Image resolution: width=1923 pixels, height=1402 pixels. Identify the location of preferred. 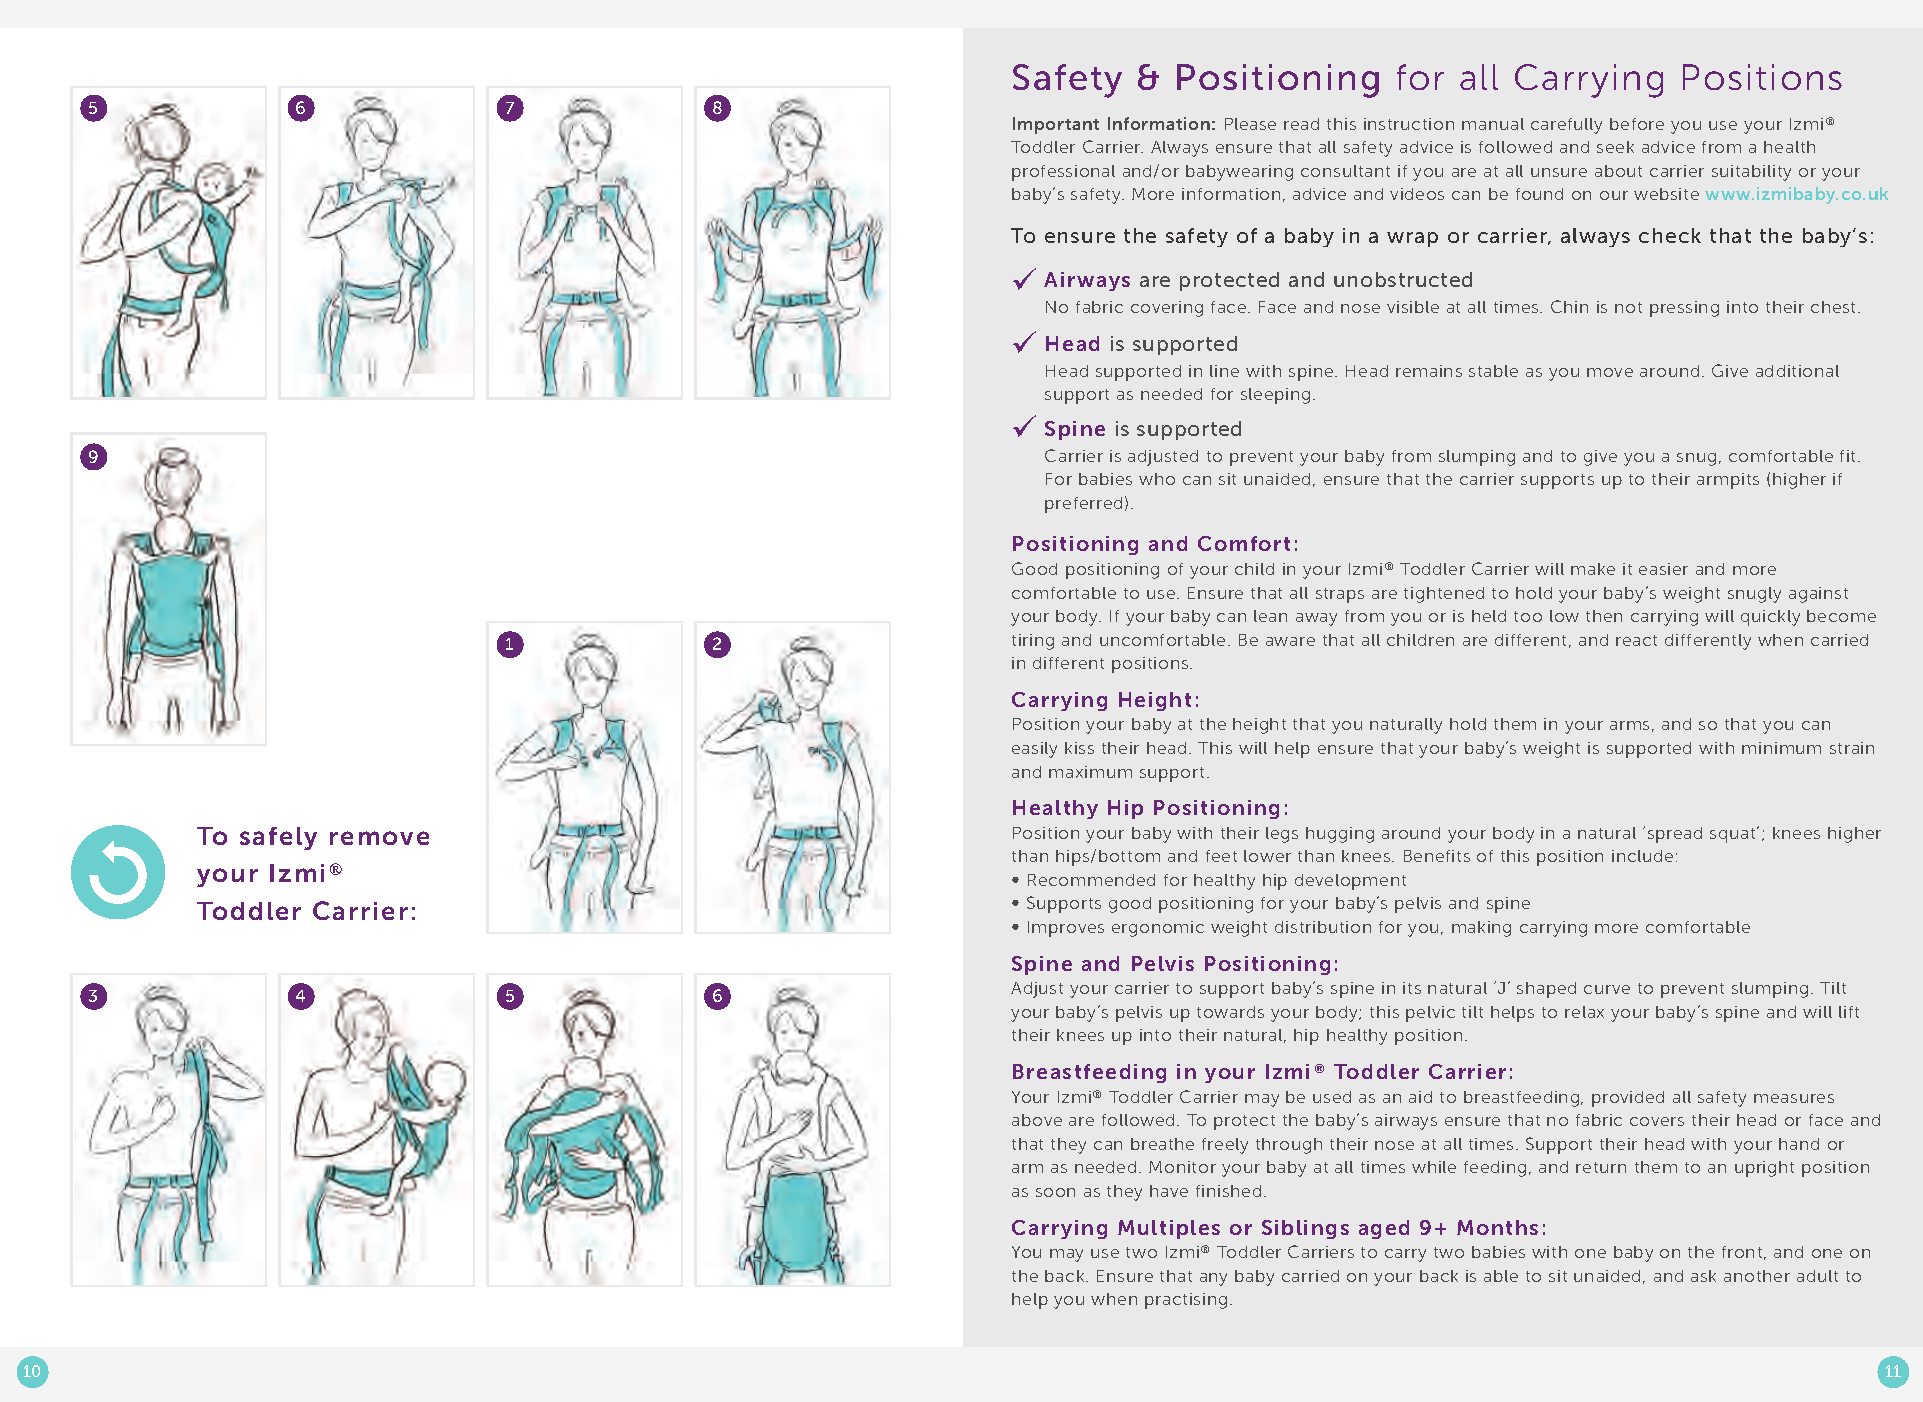
(1083, 505).
